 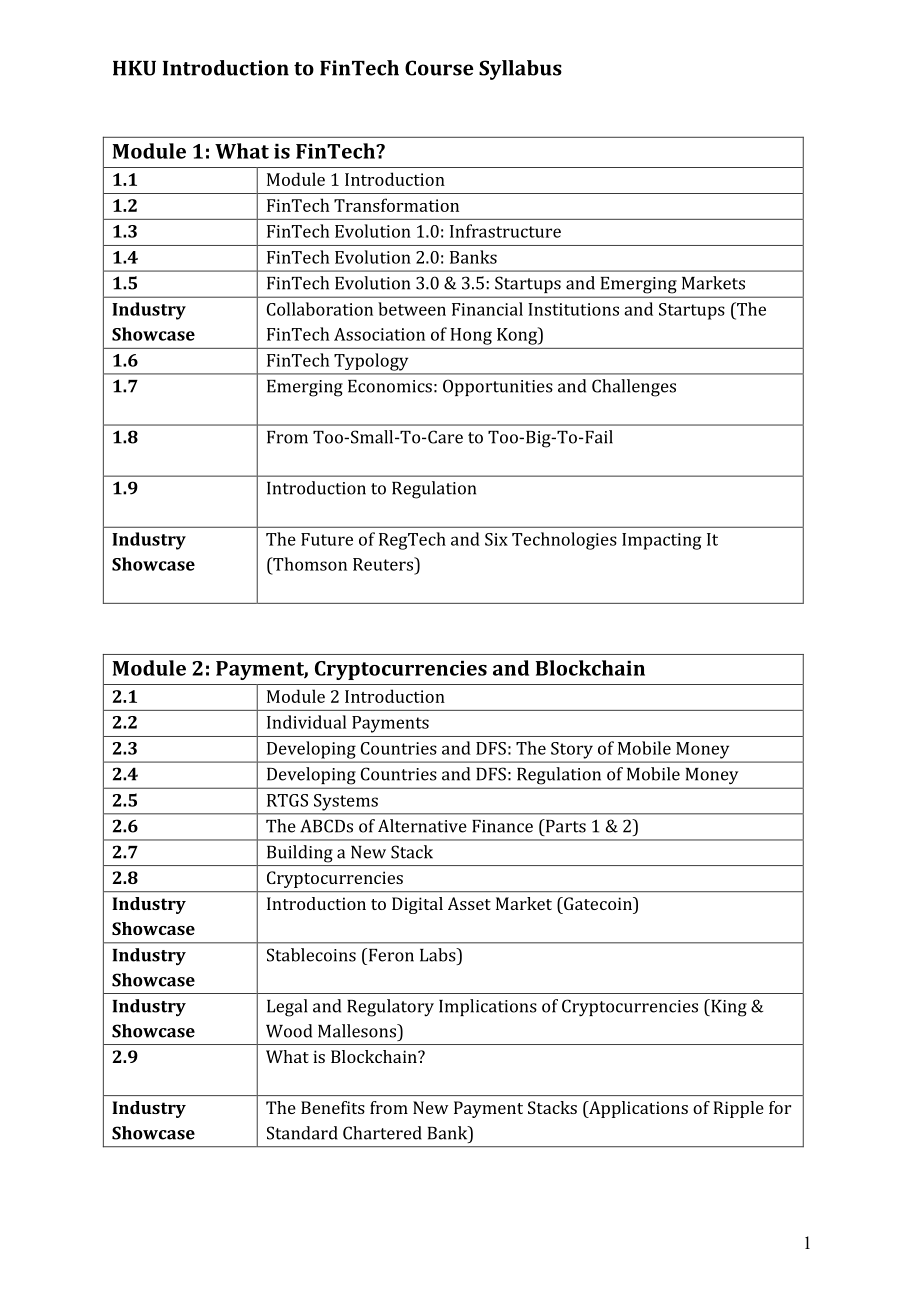 I want to click on Syllabus, so click(x=520, y=70).
